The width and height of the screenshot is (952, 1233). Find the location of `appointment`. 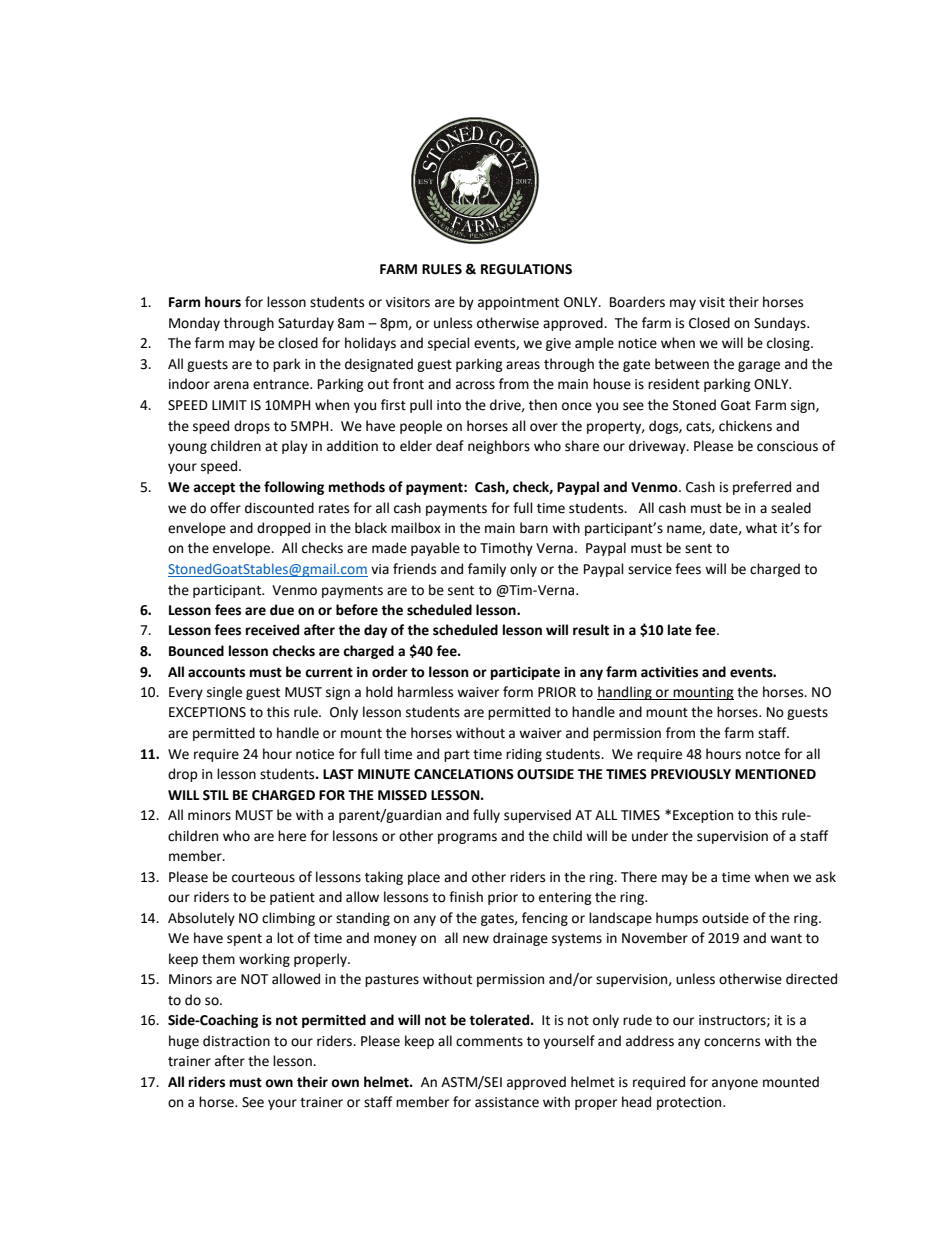

appointment is located at coordinates (518, 303).
